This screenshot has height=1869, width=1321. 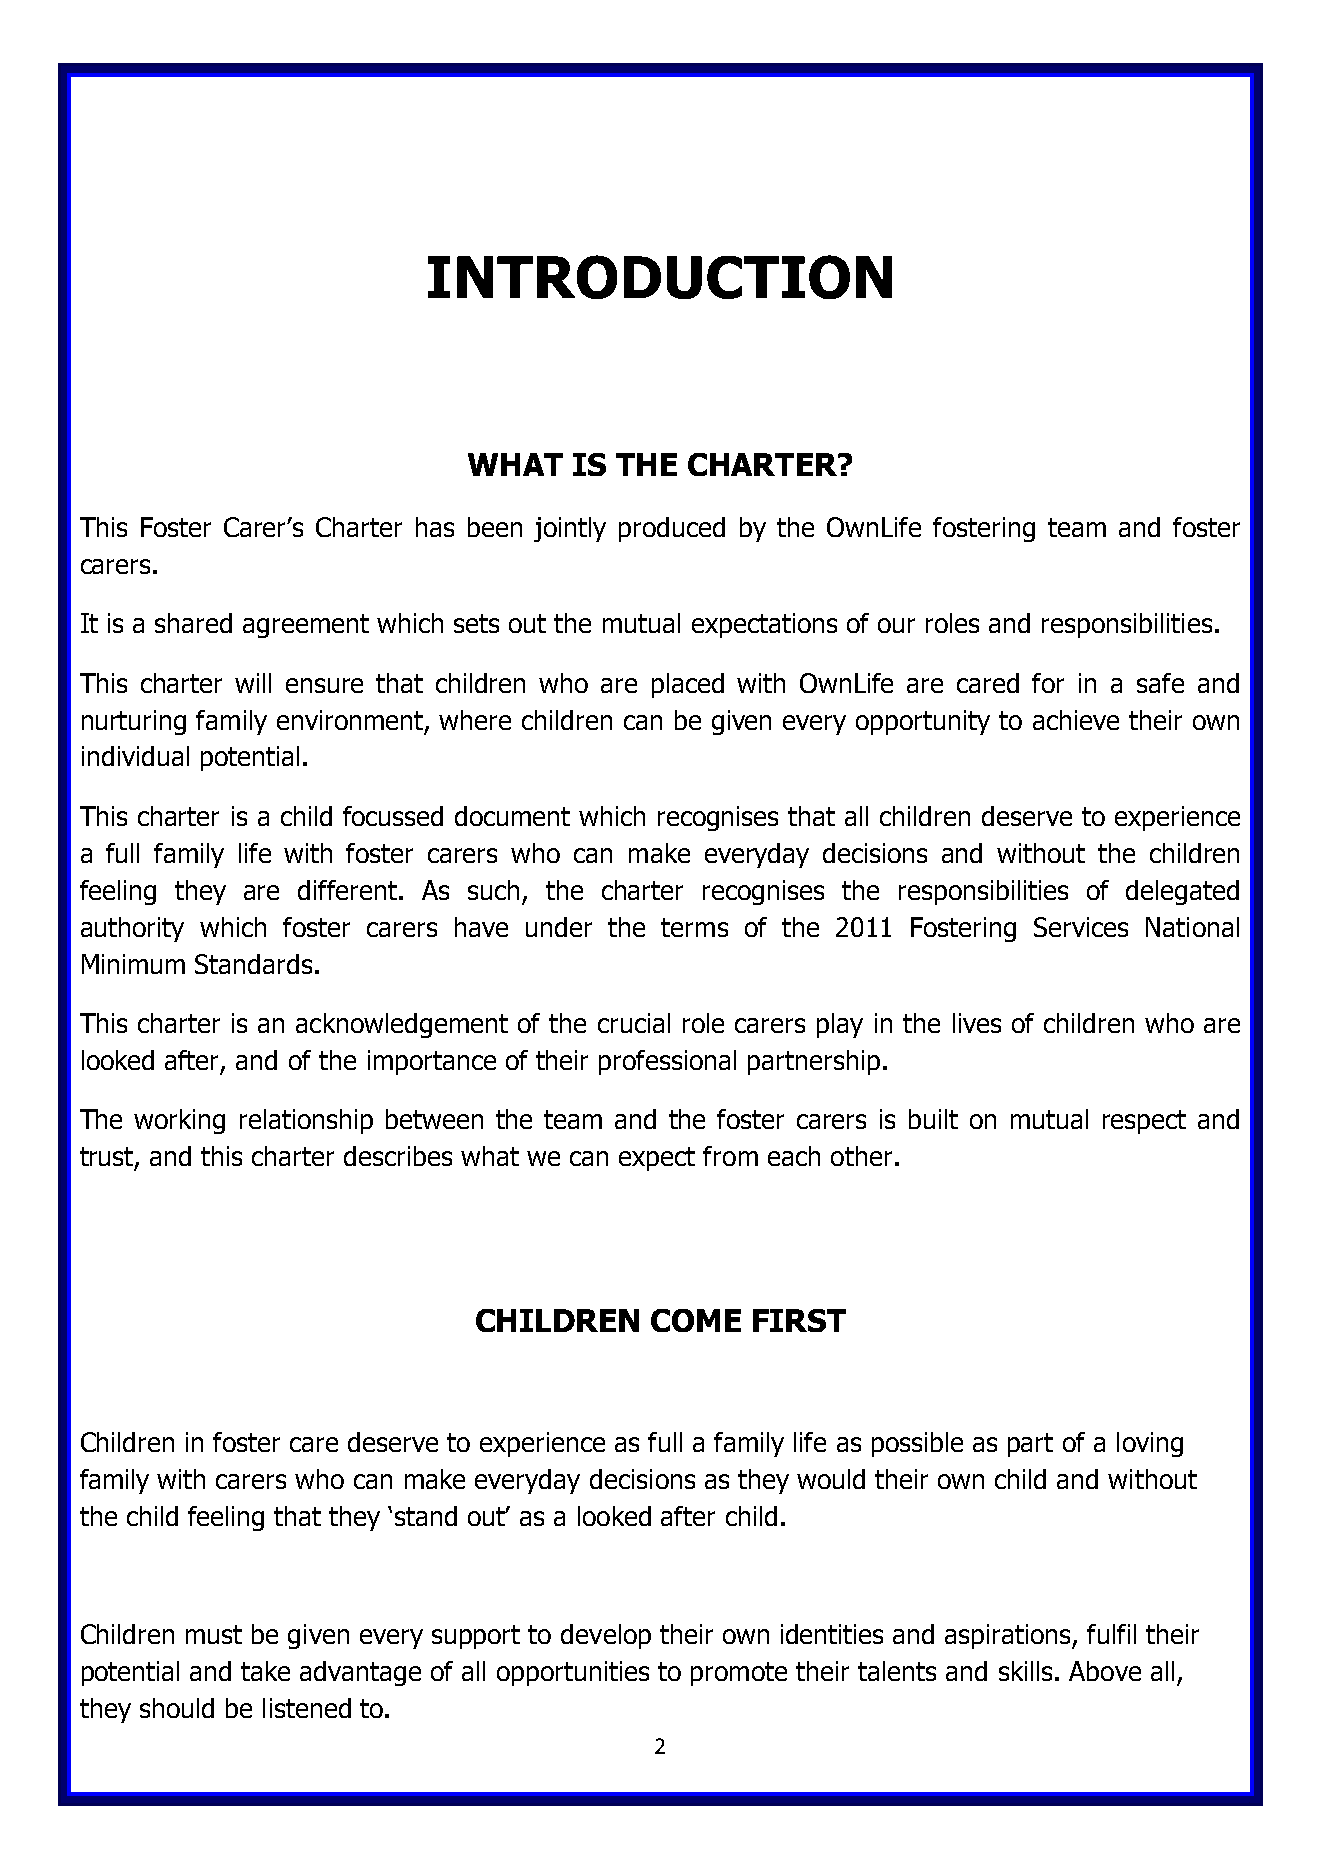 I want to click on respect, so click(x=1144, y=1122).
